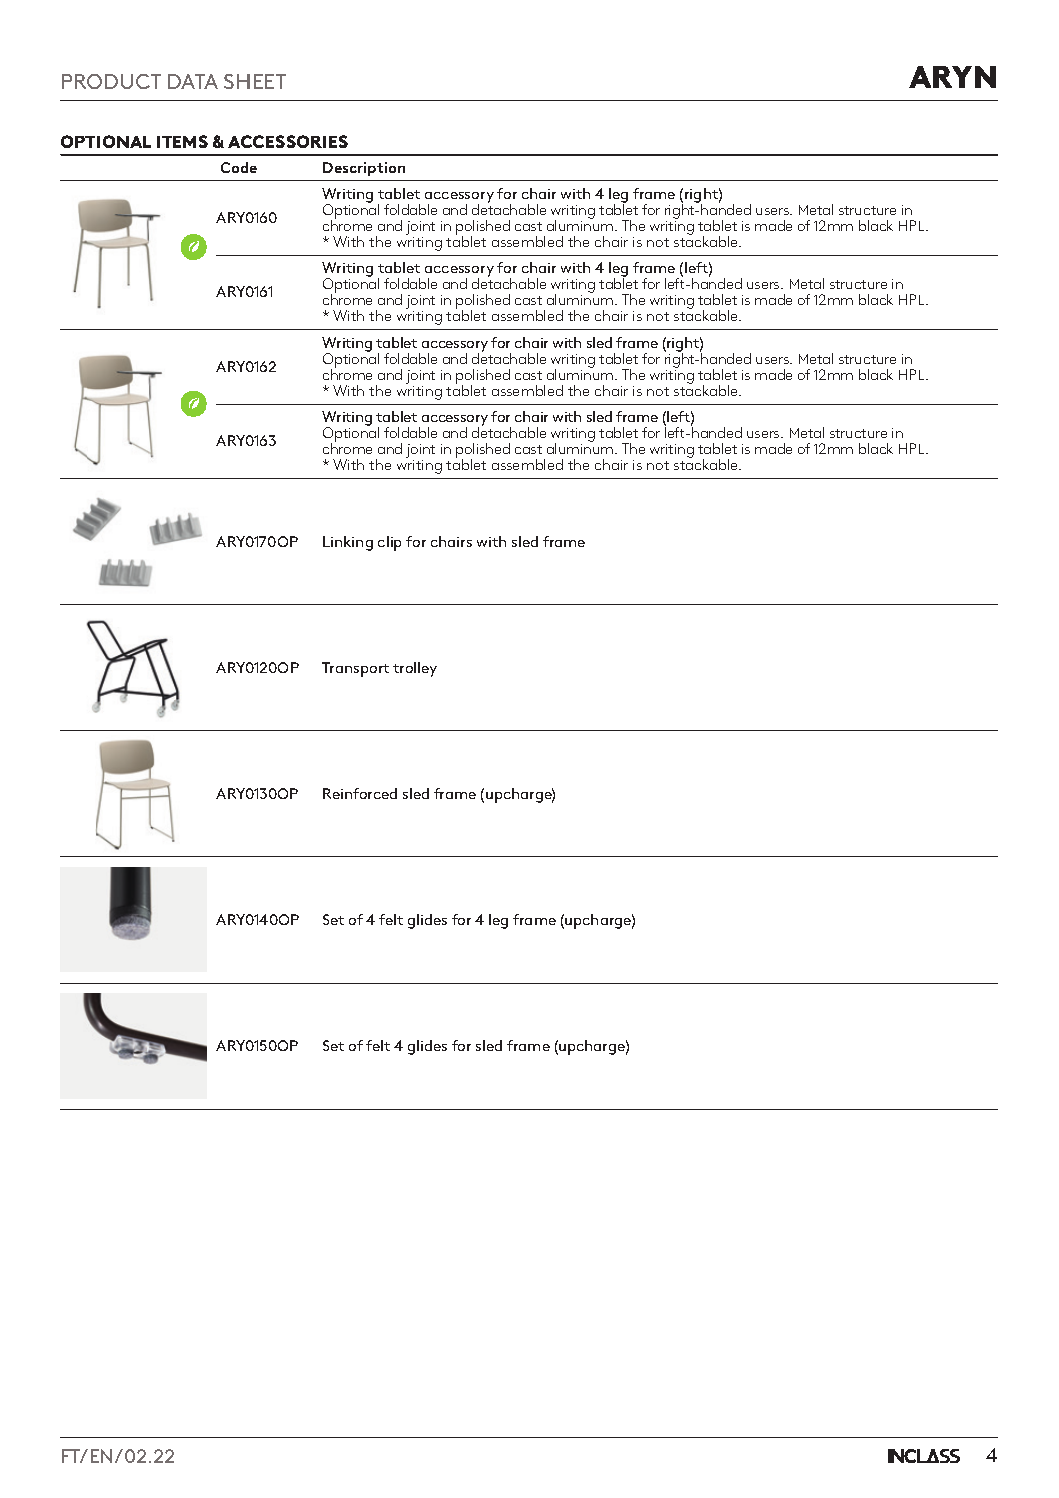 The height and width of the document is (1498, 1059). I want to click on clip, so click(389, 543).
